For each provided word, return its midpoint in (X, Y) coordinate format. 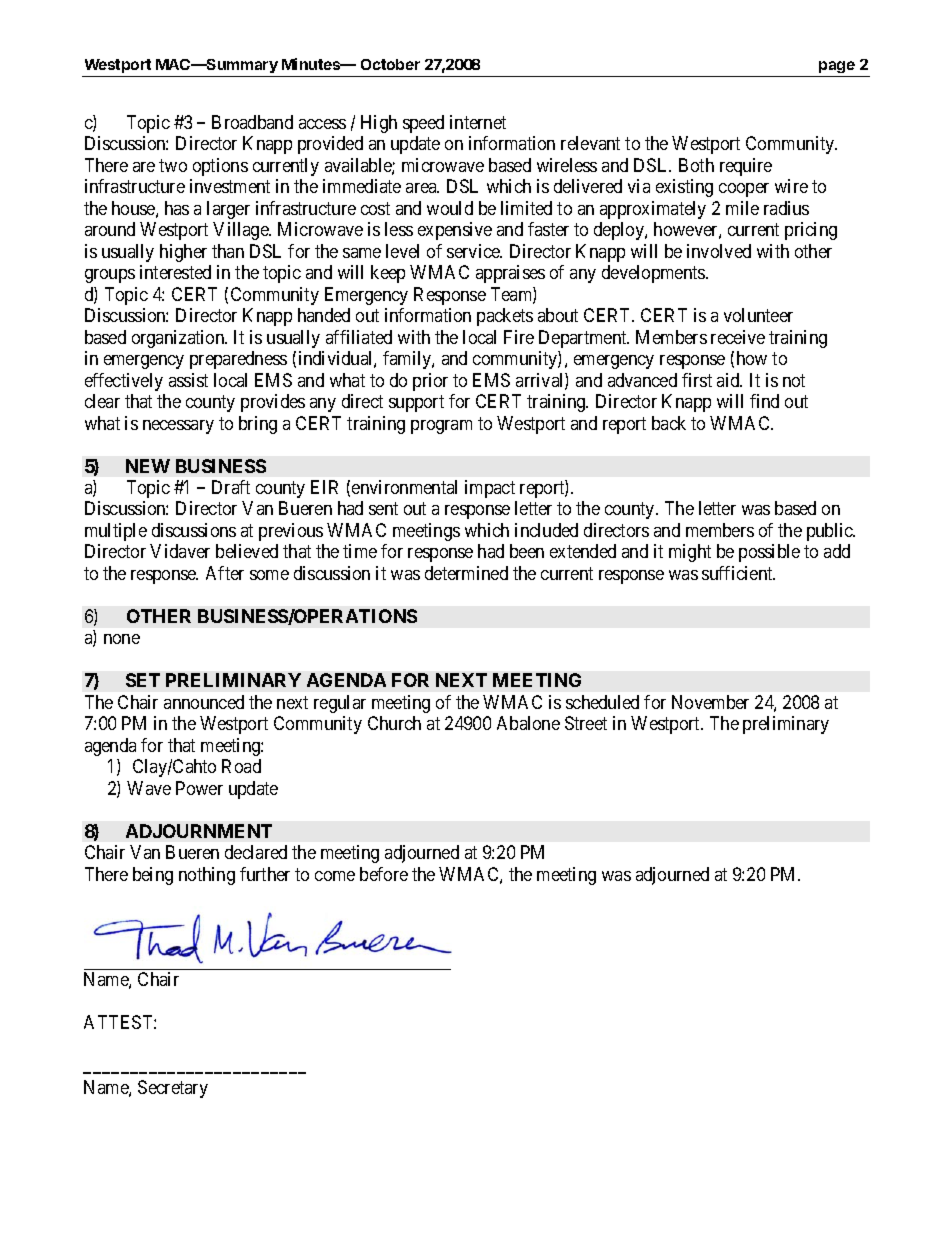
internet (478, 122)
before (384, 874)
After (225, 573)
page (837, 67)
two (173, 165)
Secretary (173, 1089)
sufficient (738, 573)
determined (466, 573)
